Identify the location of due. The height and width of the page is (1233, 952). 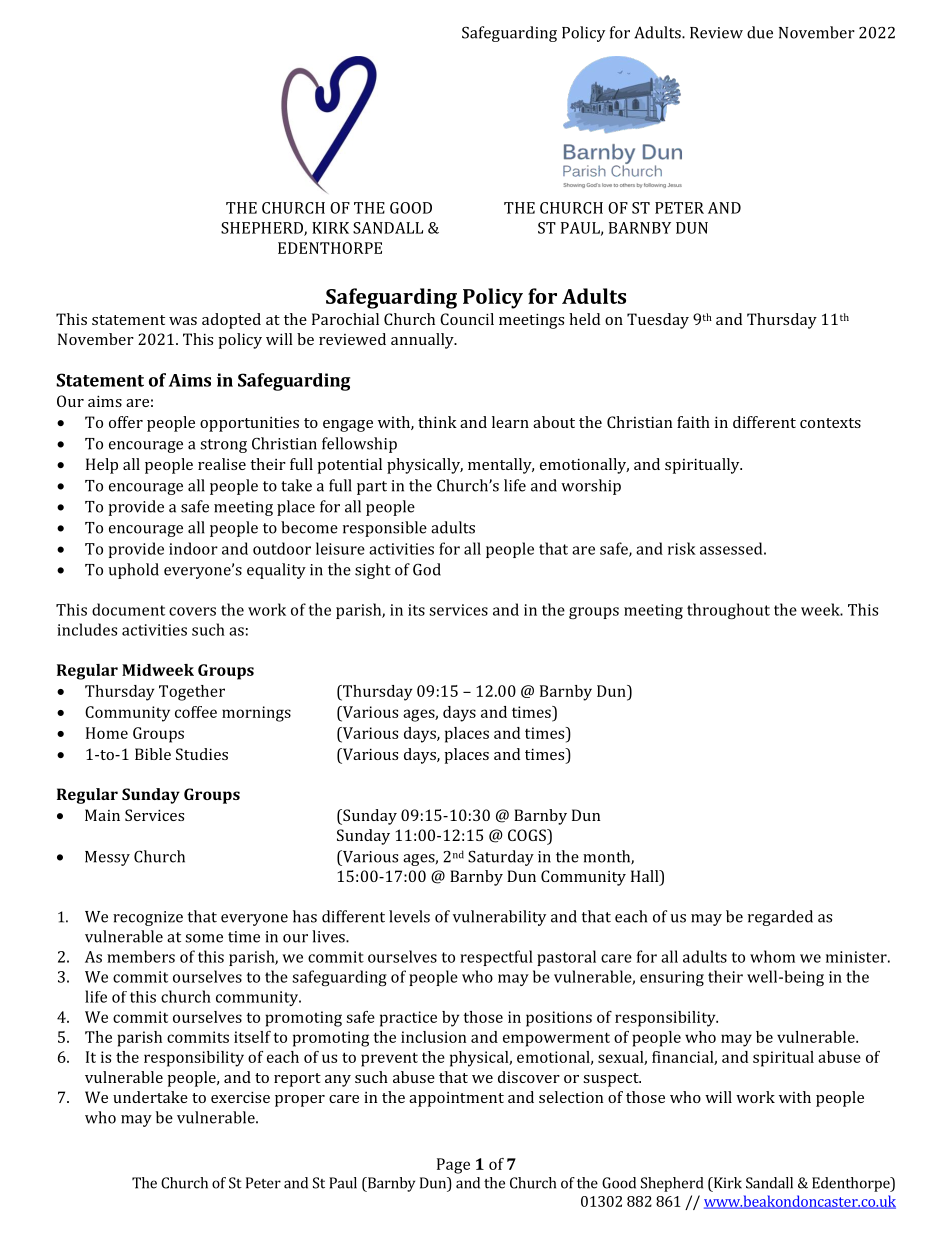
(760, 32).
